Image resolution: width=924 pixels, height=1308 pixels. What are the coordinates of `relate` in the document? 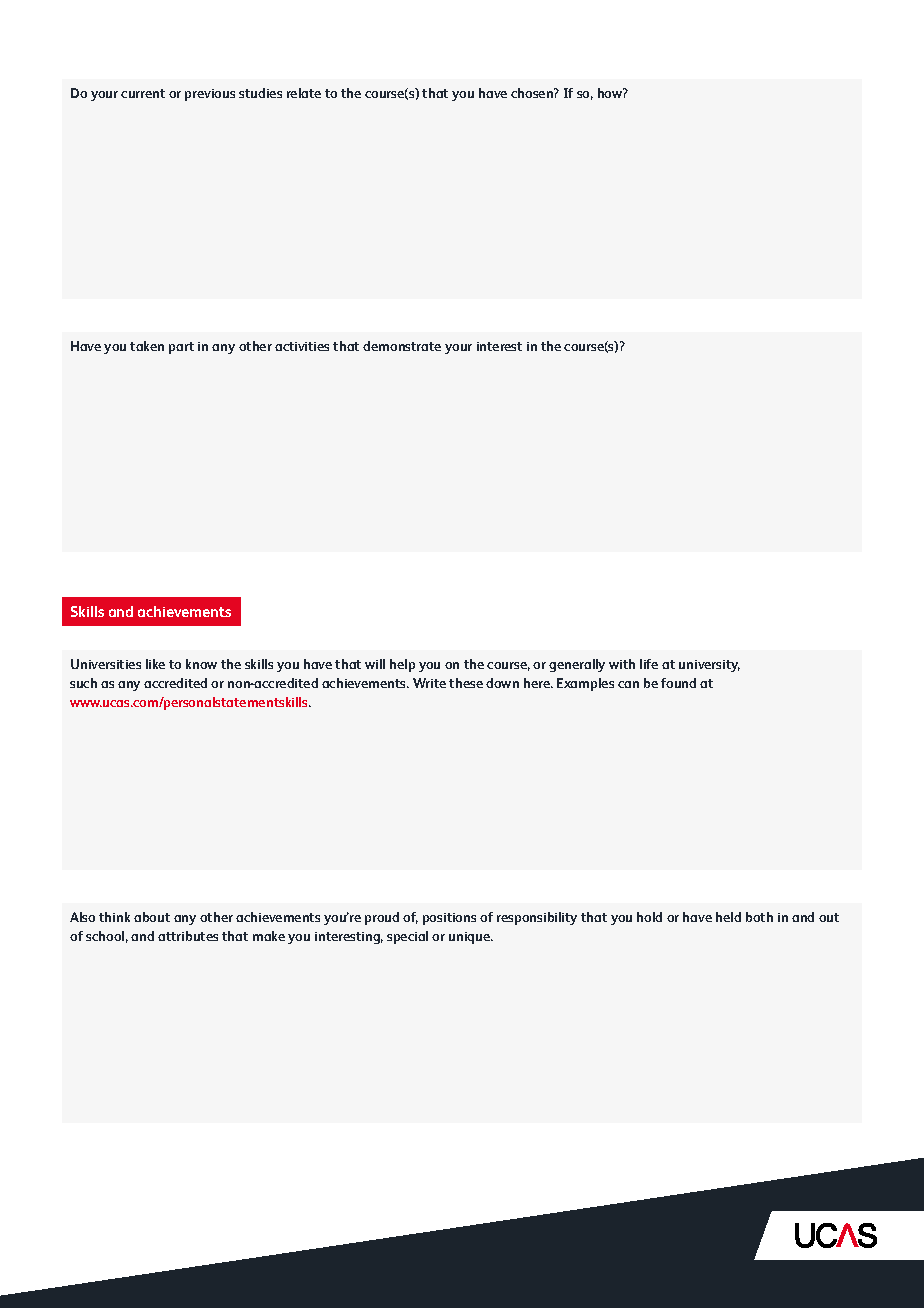 It's located at (304, 93).
